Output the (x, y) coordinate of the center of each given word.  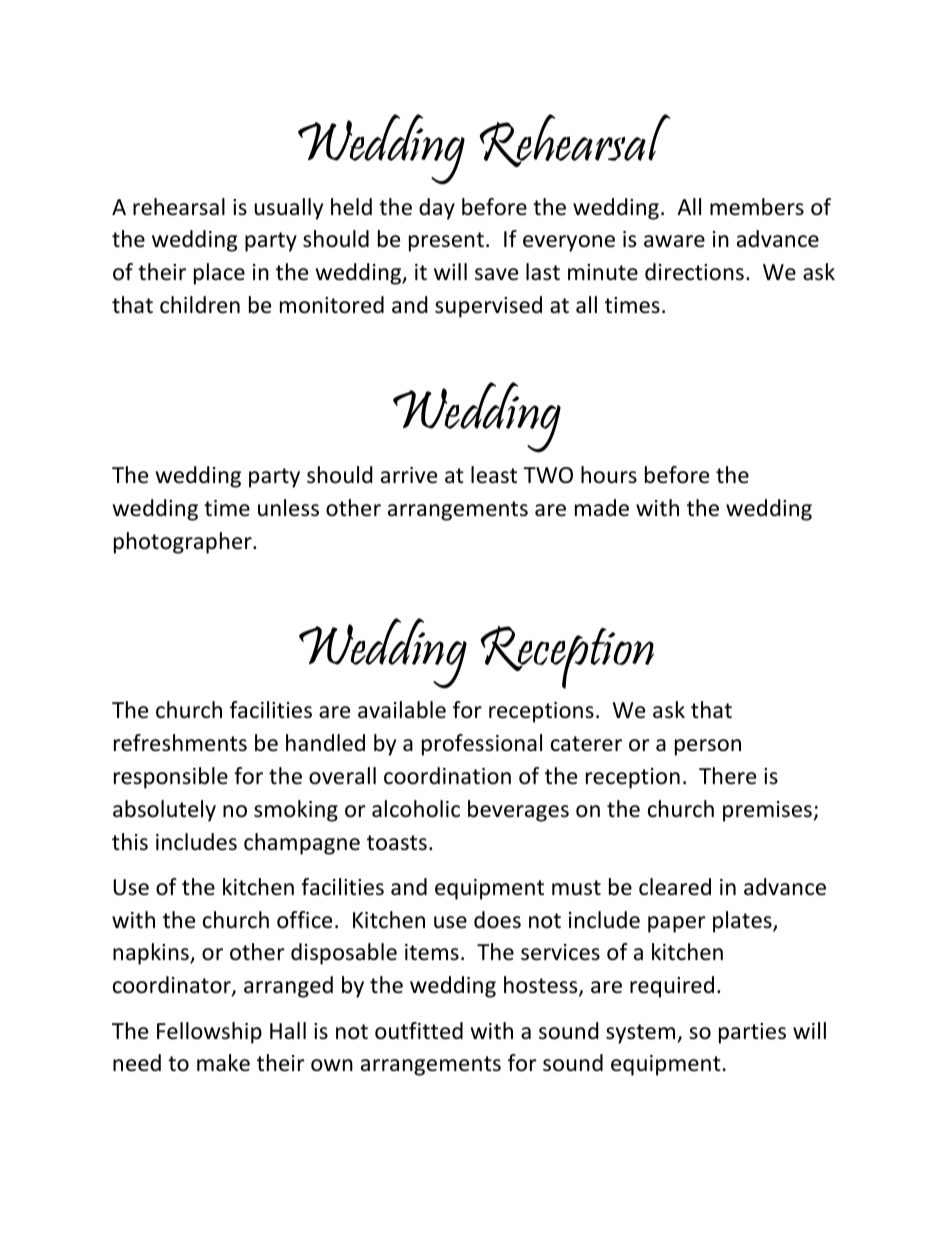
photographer (184, 543)
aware (674, 241)
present (446, 242)
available (402, 710)
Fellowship (209, 1033)
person (708, 747)
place (219, 274)
